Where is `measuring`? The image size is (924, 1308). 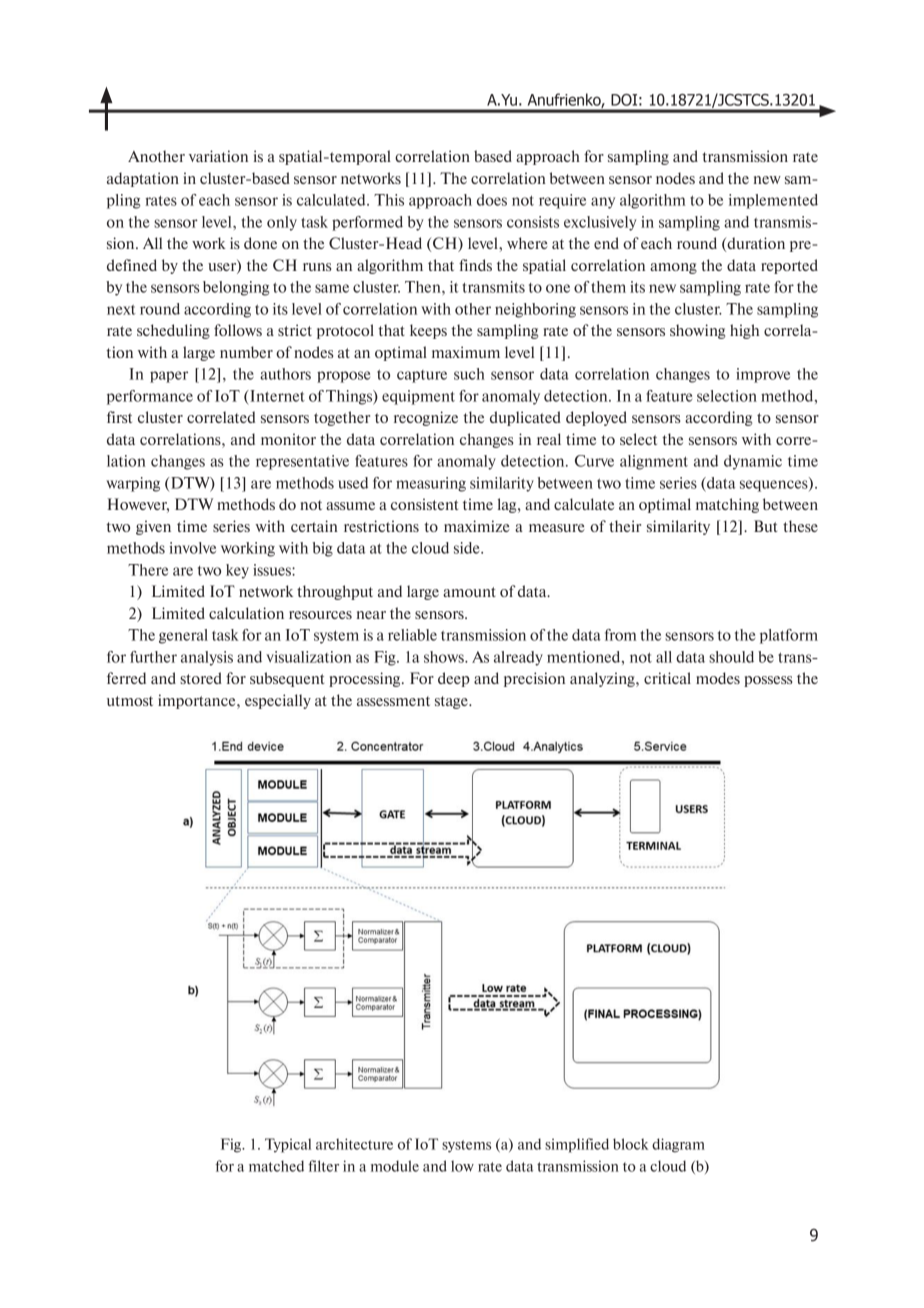
measuring is located at coordinates (431, 484).
